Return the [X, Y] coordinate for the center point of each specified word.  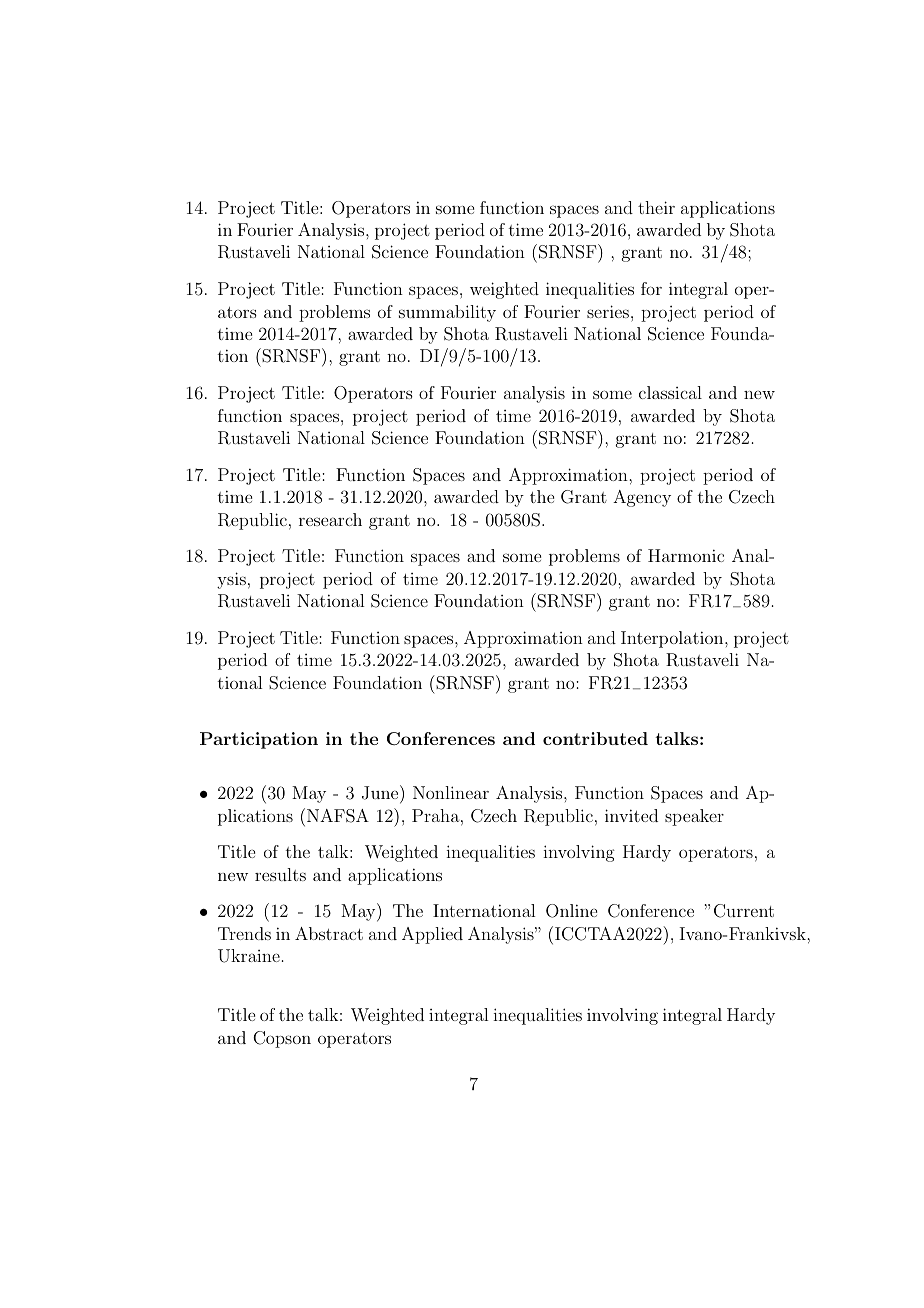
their [656, 207]
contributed [595, 738]
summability [447, 313]
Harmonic [686, 555]
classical [670, 392]
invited [631, 815]
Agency [642, 498]
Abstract [329, 933]
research [330, 519]
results [280, 874]
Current [744, 911]
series [608, 311]
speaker [694, 817]
